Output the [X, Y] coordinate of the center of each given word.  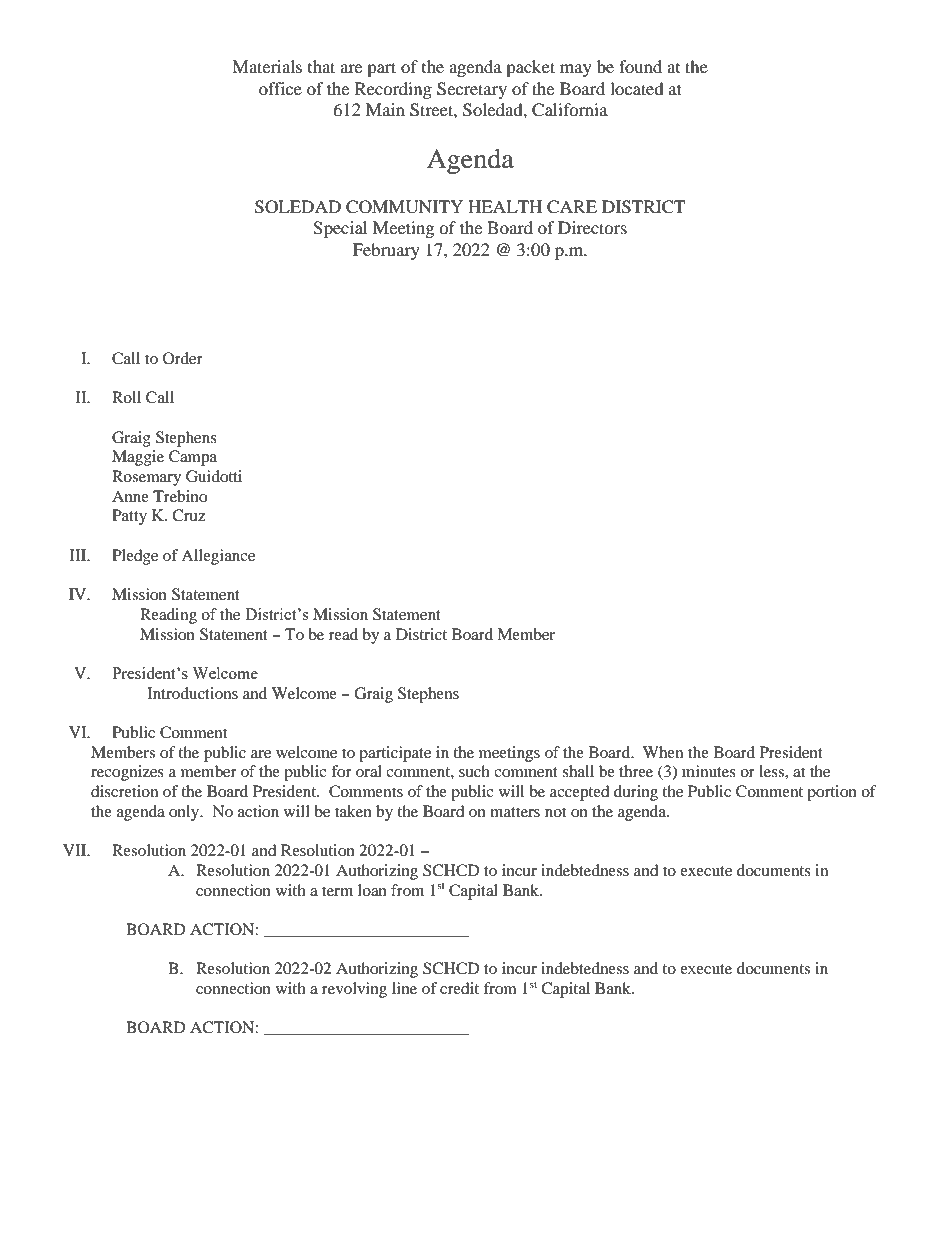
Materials [267, 66]
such [474, 771]
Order [183, 358]
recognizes [127, 773]
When [663, 752]
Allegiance [218, 557]
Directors [592, 227]
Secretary [472, 90]
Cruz [189, 515]
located [637, 88]
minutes [709, 771]
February [386, 251]
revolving [354, 990]
